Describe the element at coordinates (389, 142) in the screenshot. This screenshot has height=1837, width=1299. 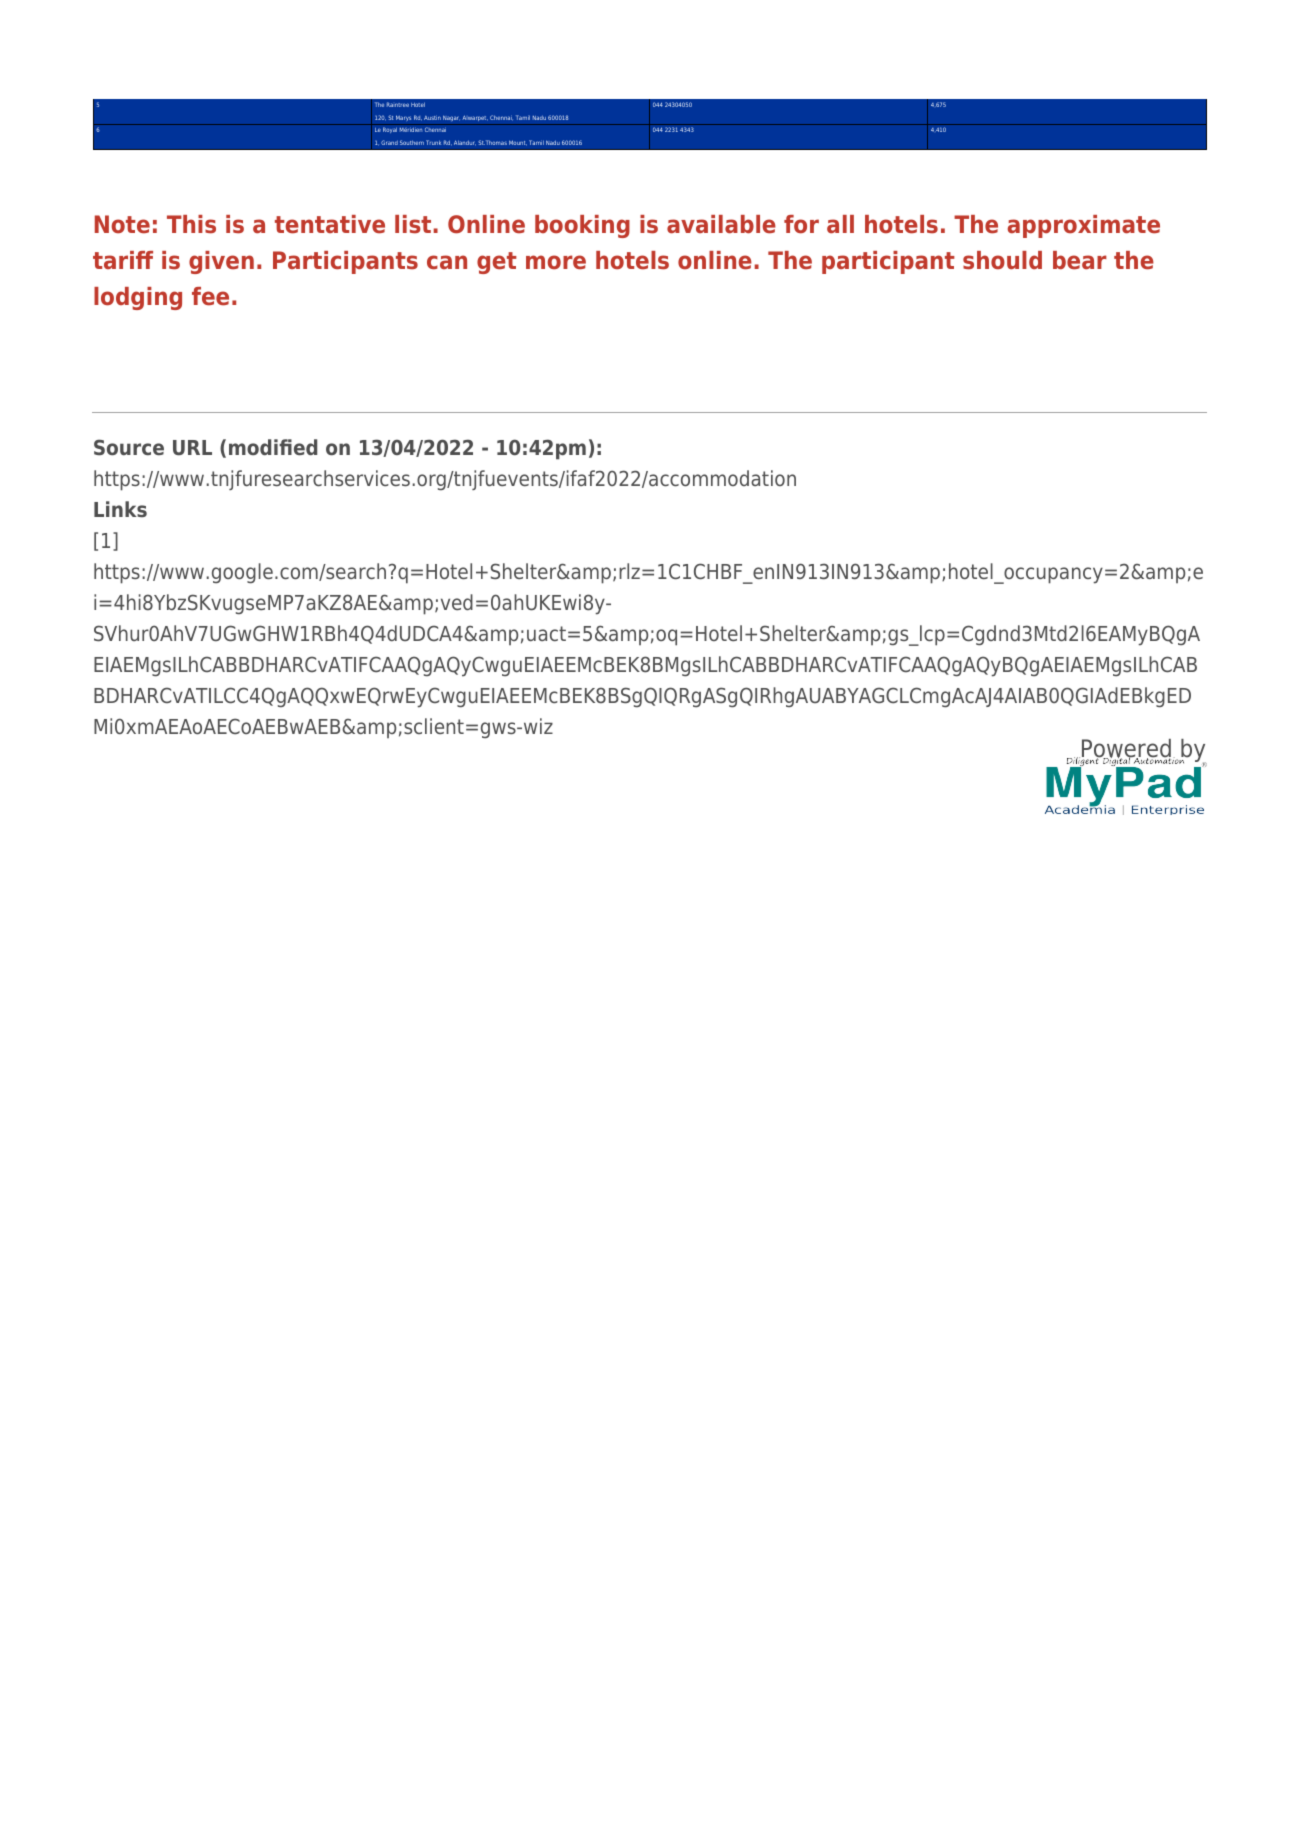
I see `Grand` at that location.
